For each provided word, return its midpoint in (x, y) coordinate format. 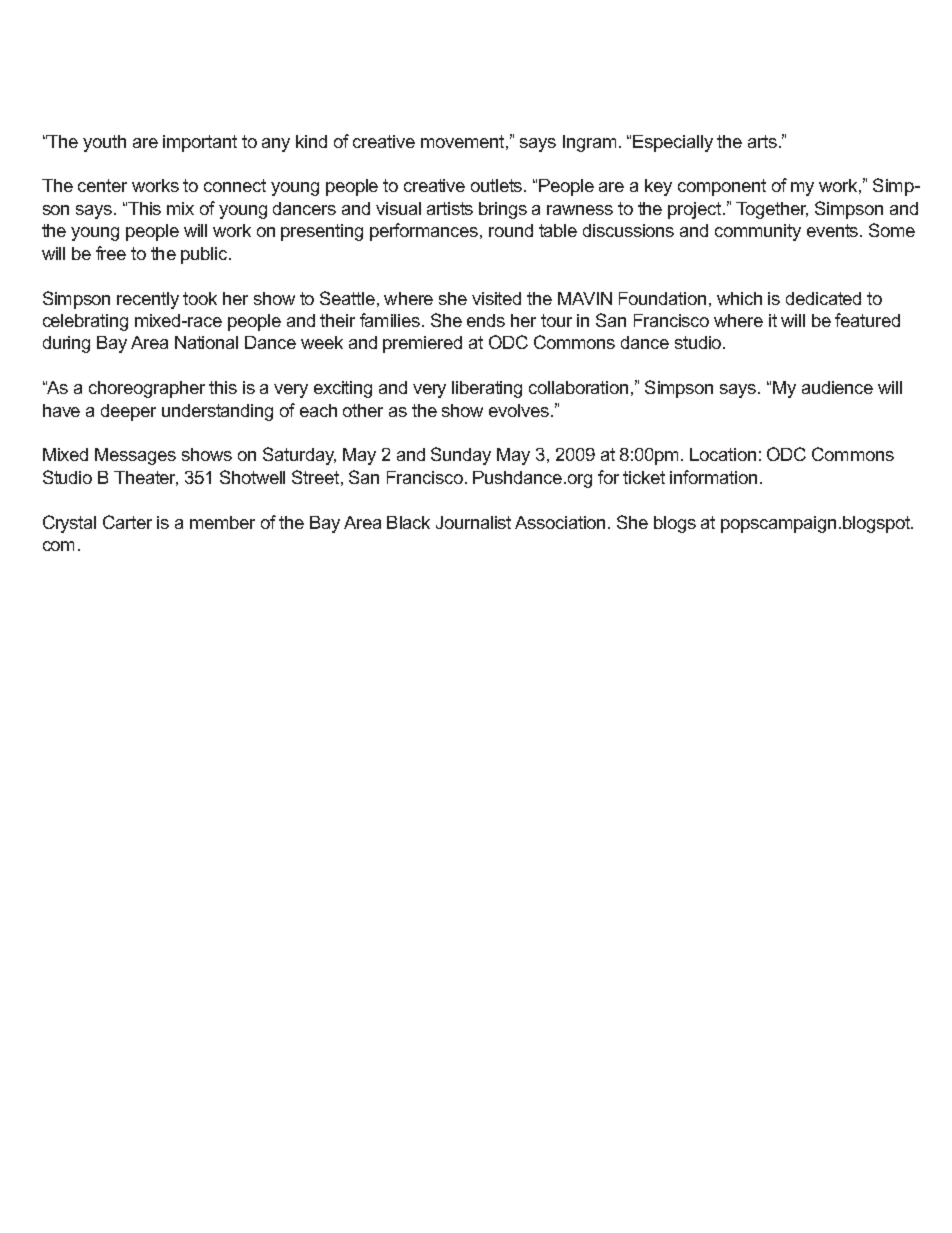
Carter (127, 522)
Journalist (473, 522)
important (200, 143)
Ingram (589, 143)
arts (762, 141)
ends (486, 320)
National (206, 342)
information (713, 477)
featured (867, 320)
